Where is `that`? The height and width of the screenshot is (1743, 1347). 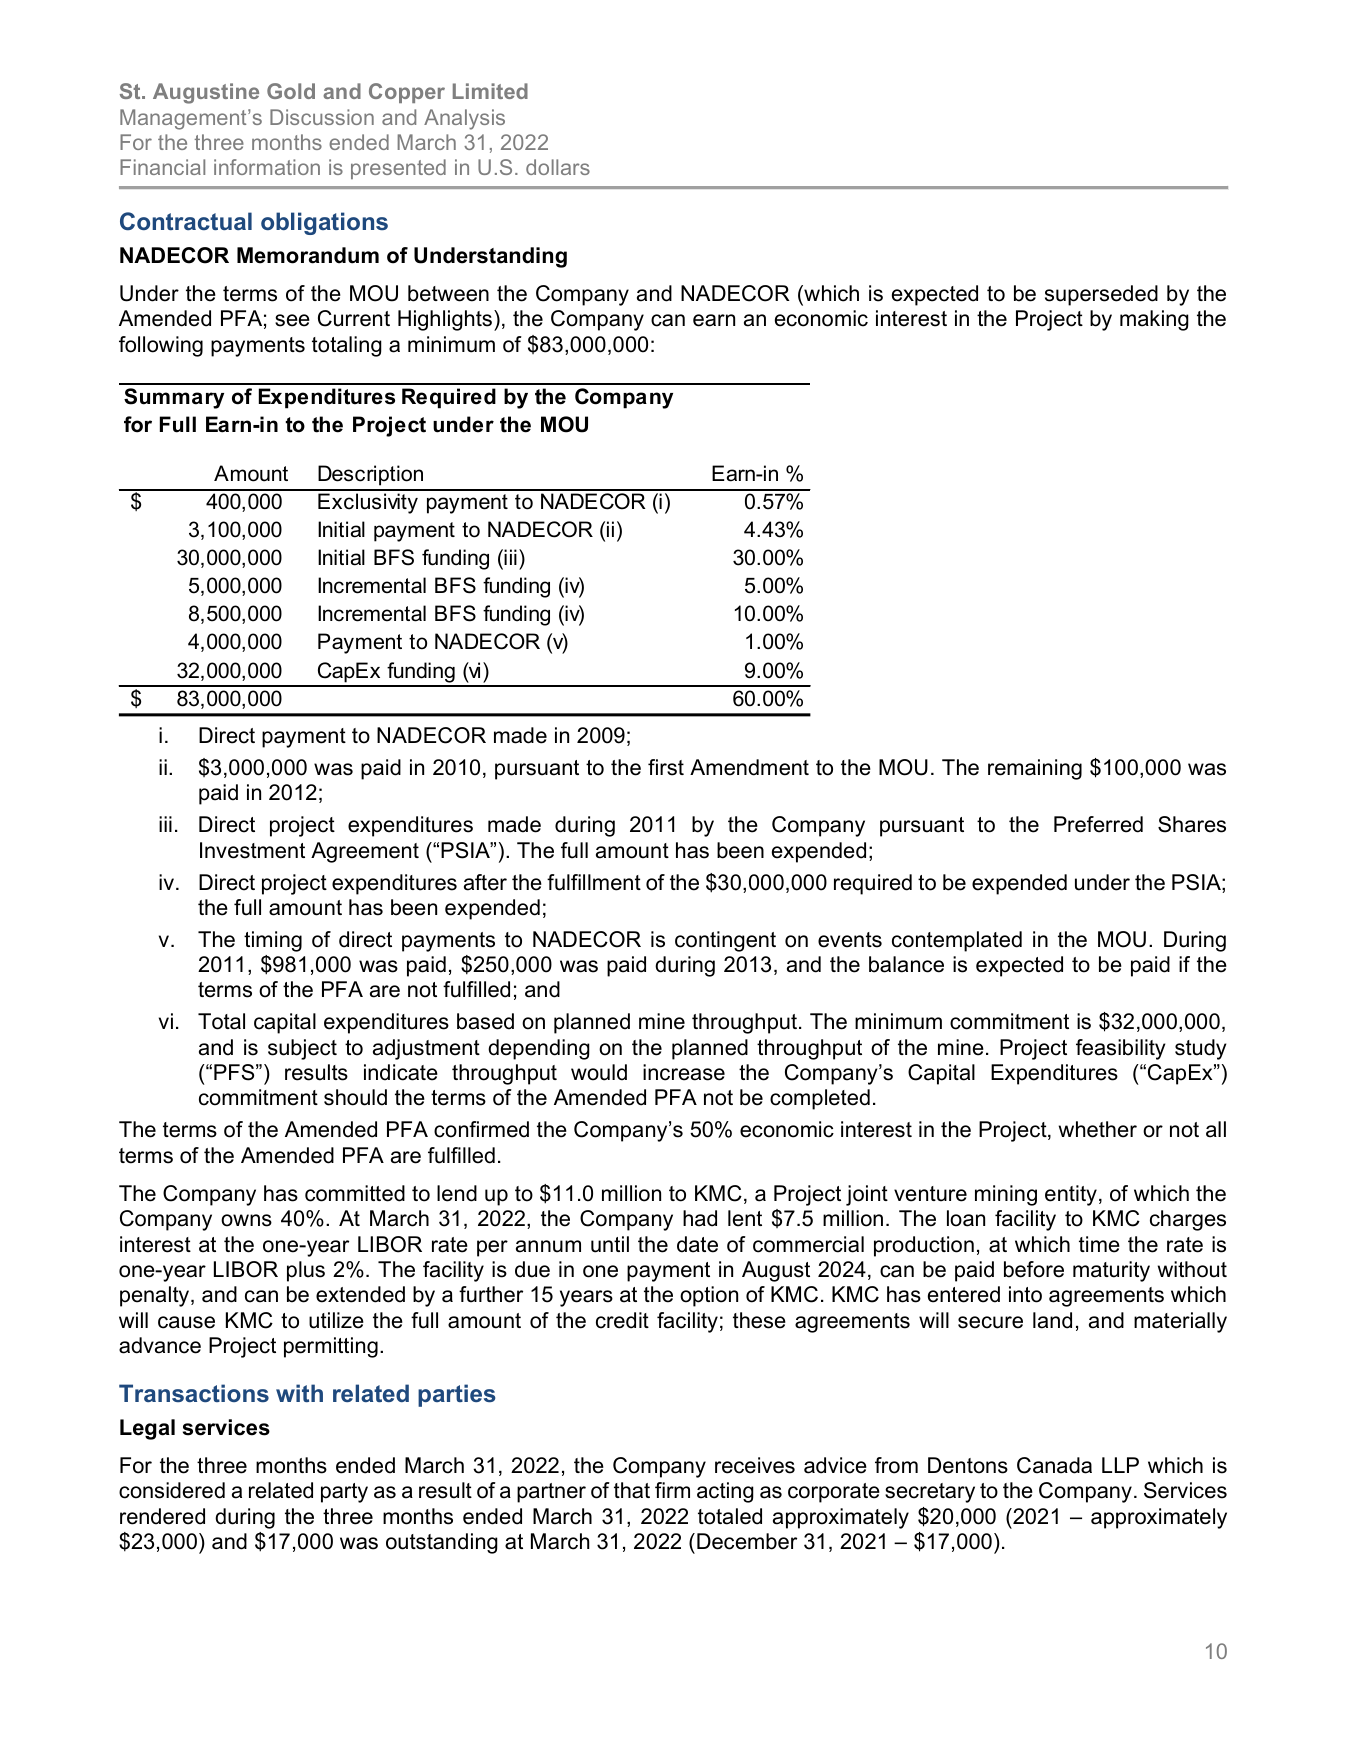 that is located at coordinates (632, 1490).
